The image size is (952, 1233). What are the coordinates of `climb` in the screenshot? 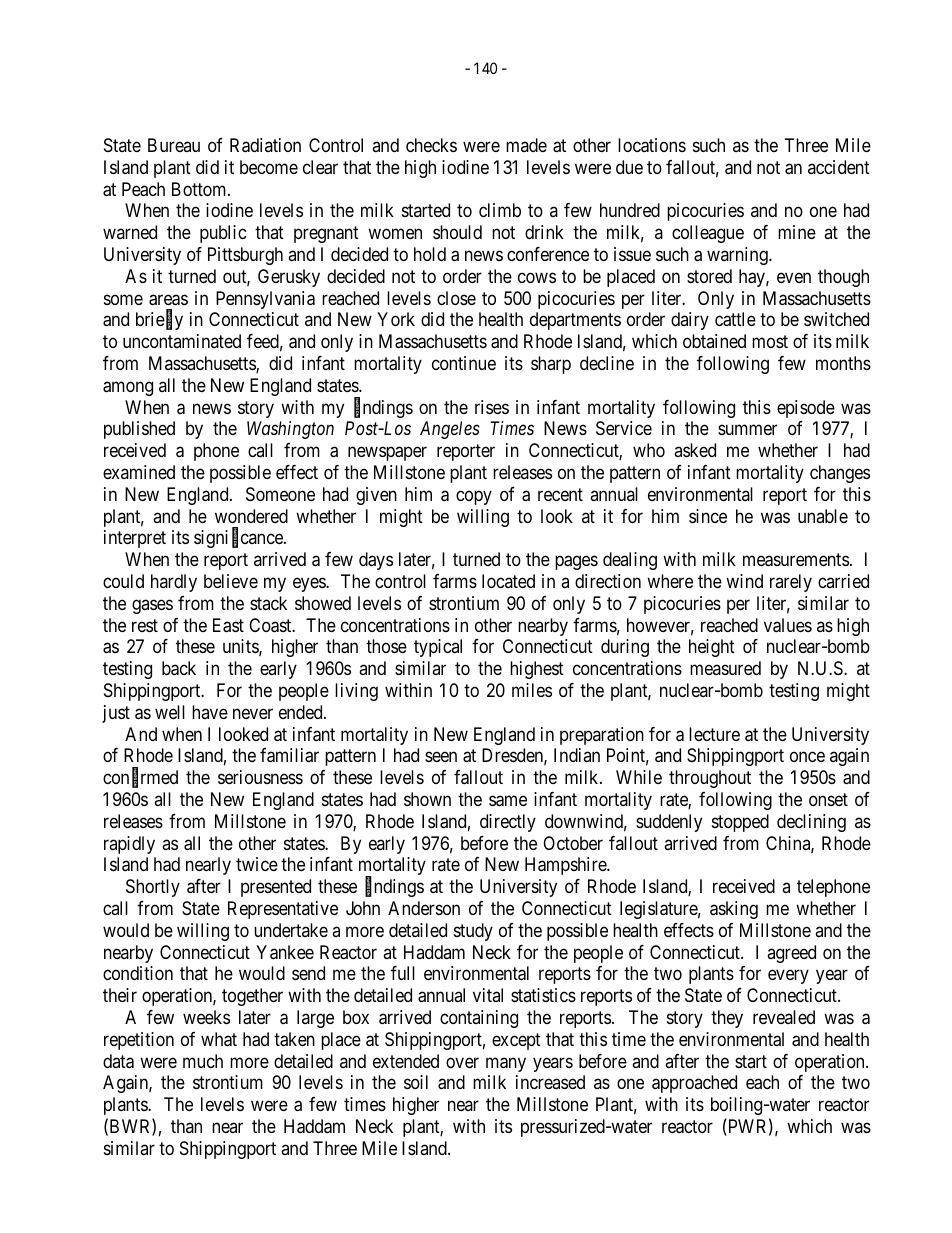 It's located at (500, 210).
